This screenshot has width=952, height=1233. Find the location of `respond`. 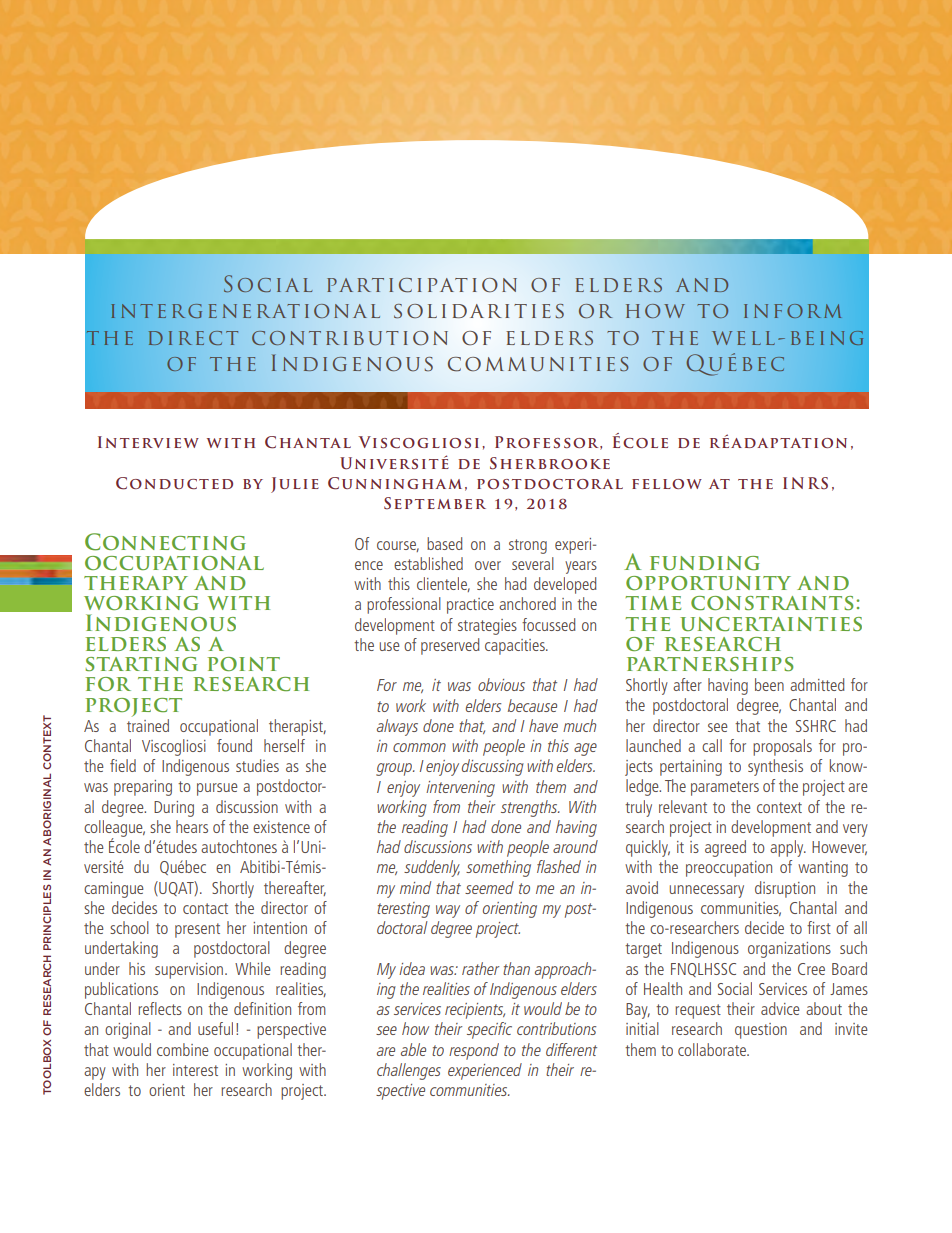

respond is located at coordinates (474, 1051).
